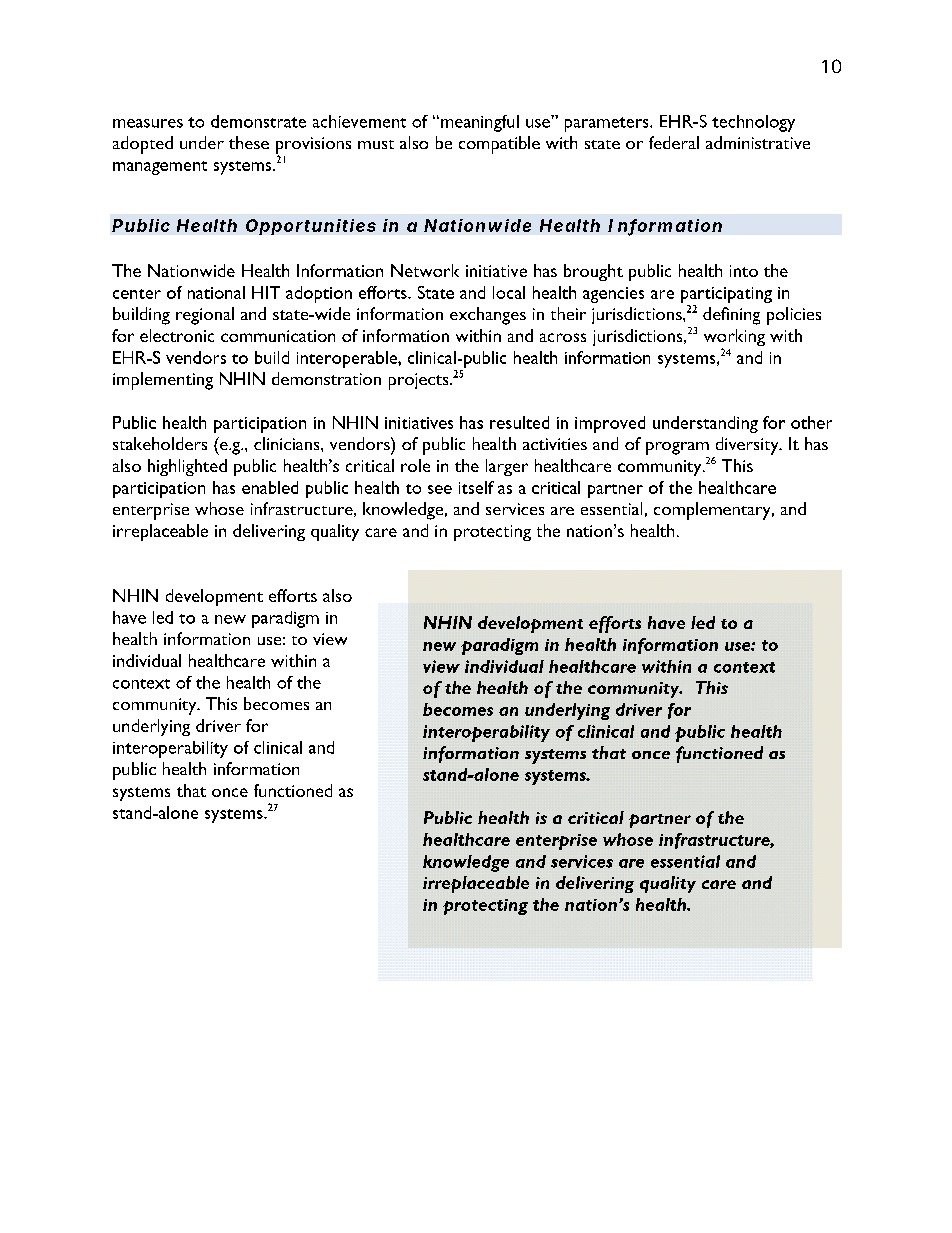 The width and height of the screenshot is (952, 1233). Describe the element at coordinates (563, 337) in the screenshot. I see `across` at that location.
